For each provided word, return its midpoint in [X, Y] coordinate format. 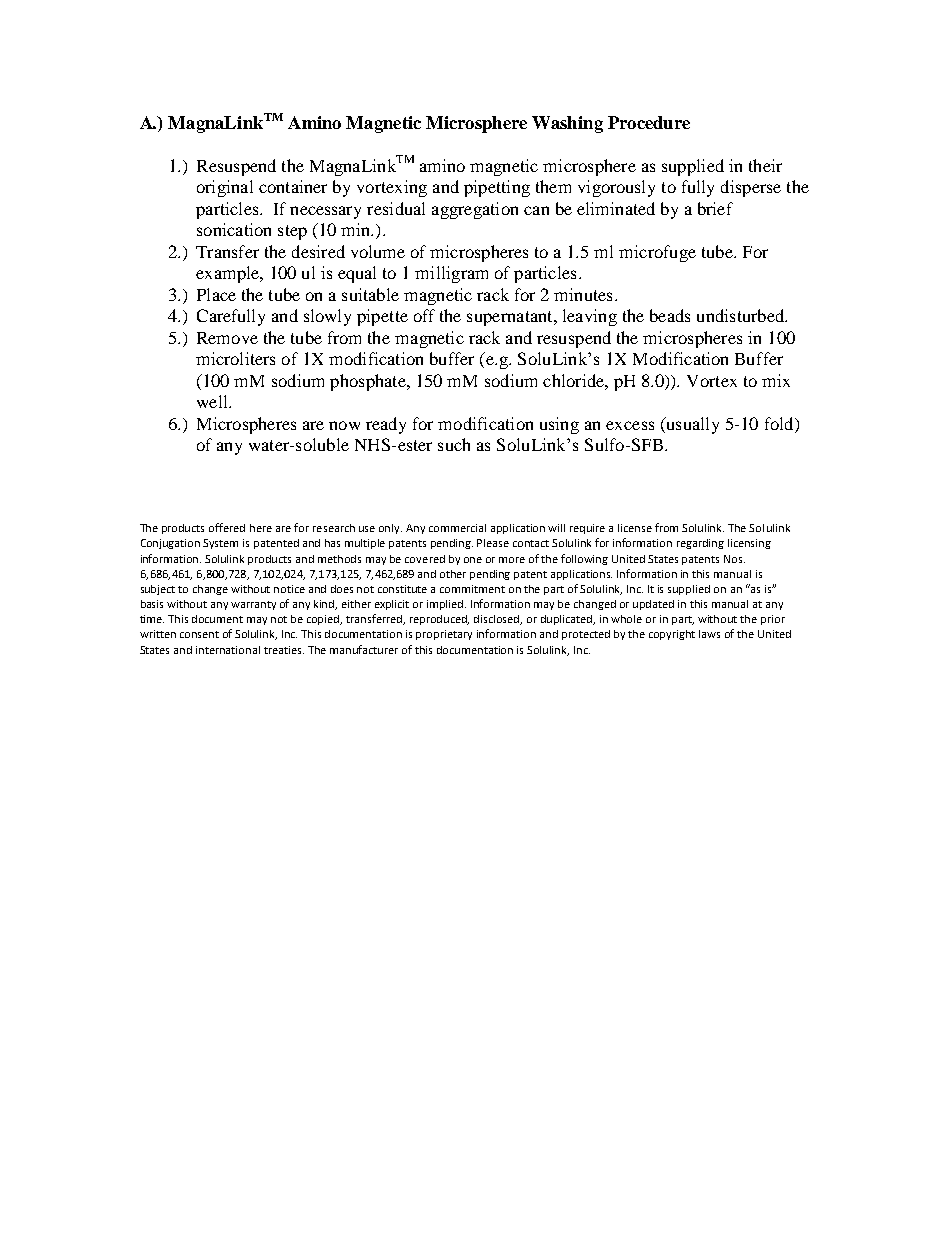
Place [216, 294]
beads [670, 315]
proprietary [444, 635]
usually [691, 425]
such [454, 444]
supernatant [511, 318]
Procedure [649, 122]
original [225, 188]
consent [199, 634]
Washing [567, 124]
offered [227, 527]
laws [709, 634]
